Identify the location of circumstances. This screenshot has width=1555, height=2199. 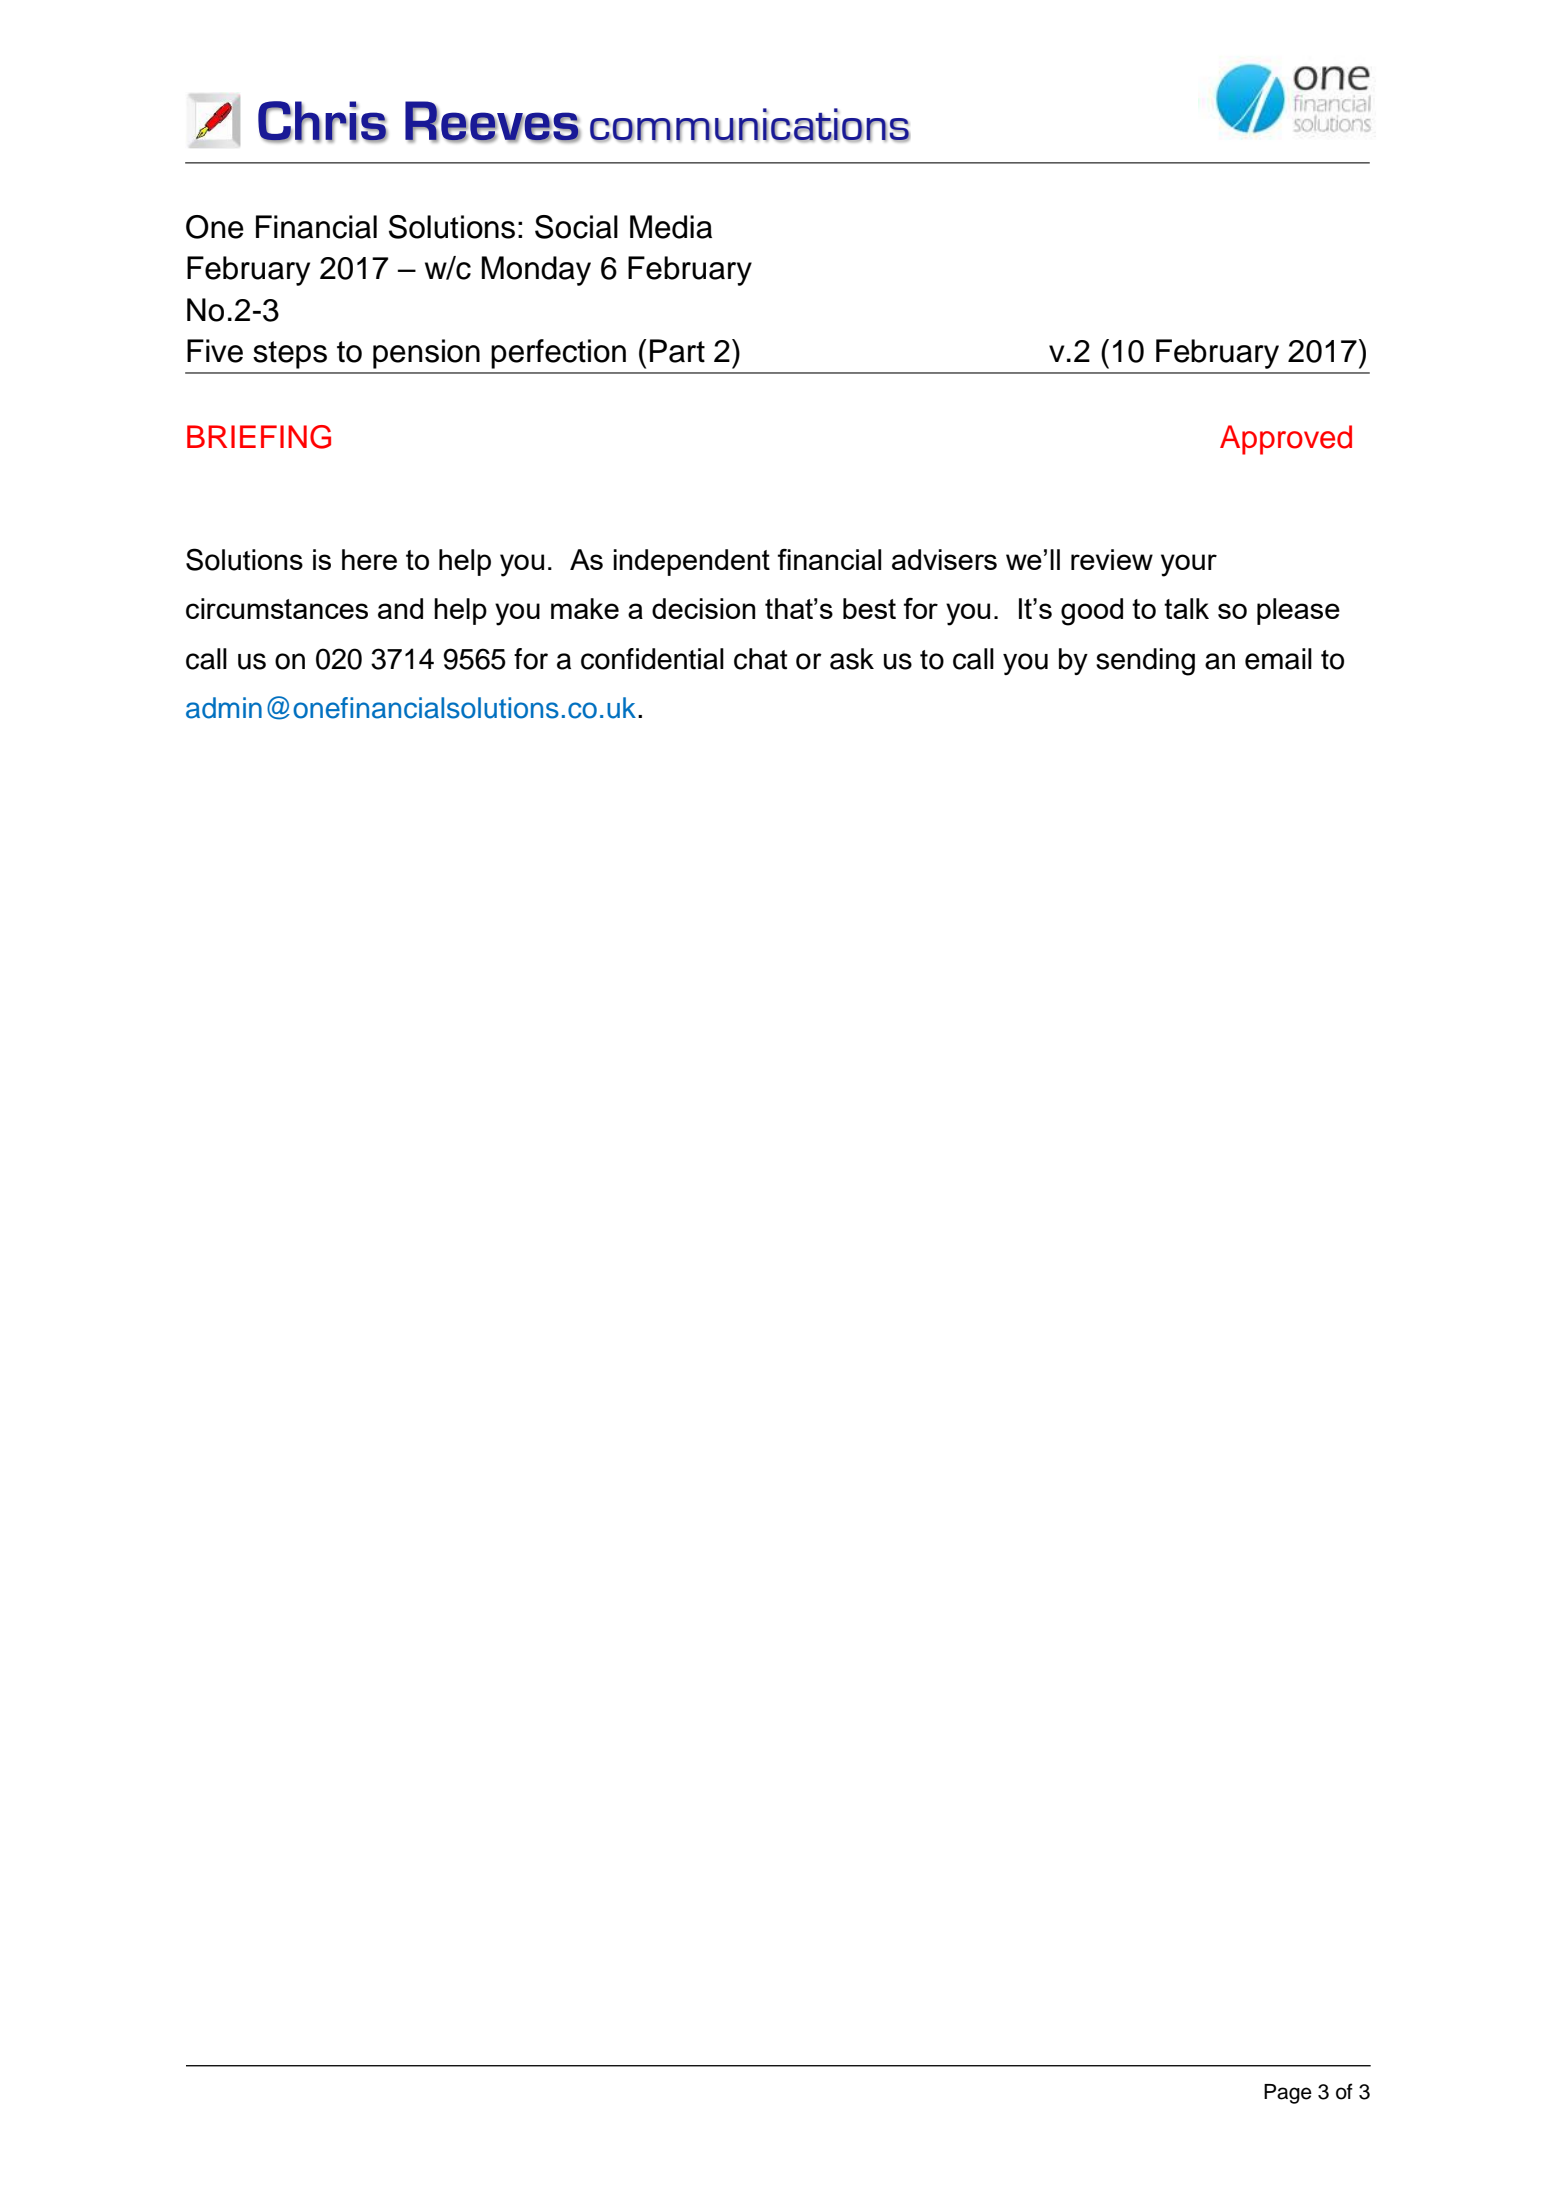
(277, 608).
